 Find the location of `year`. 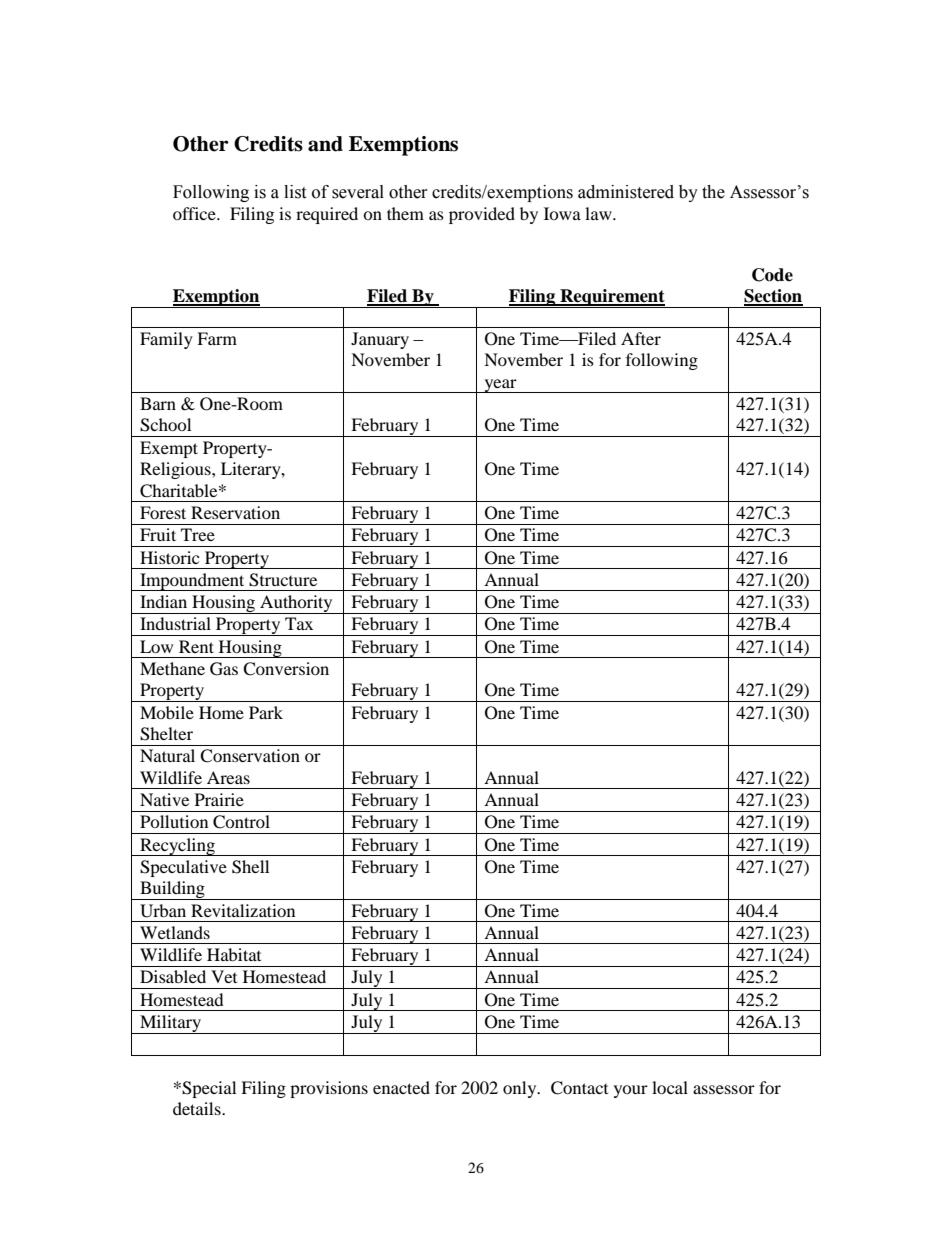

year is located at coordinates (500, 386).
